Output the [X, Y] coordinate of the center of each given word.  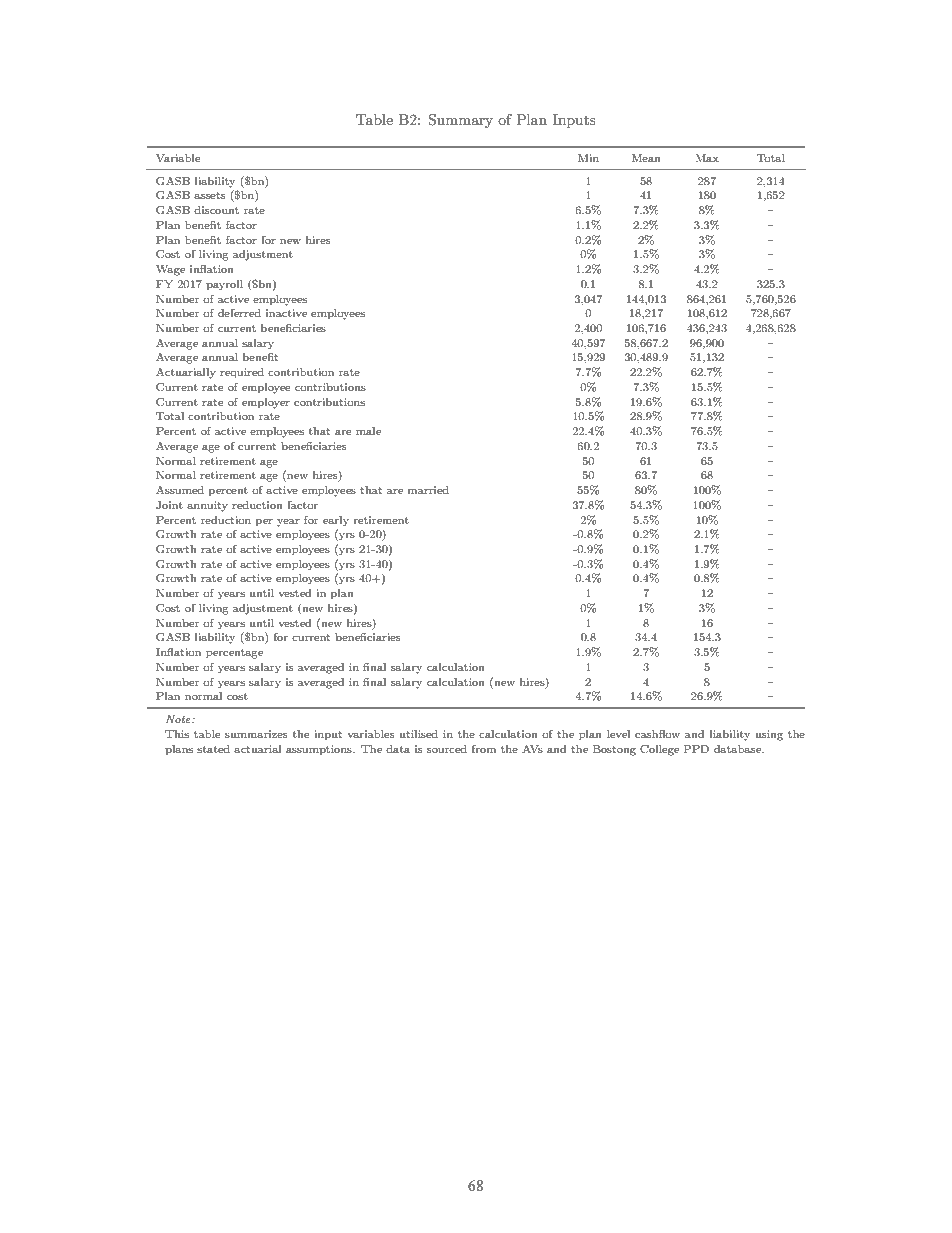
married [428, 490]
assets [210, 195]
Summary [460, 121]
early [336, 521]
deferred [239, 313]
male [368, 431]
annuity [207, 506]
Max [707, 158]
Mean [646, 158]
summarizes [256, 734]
